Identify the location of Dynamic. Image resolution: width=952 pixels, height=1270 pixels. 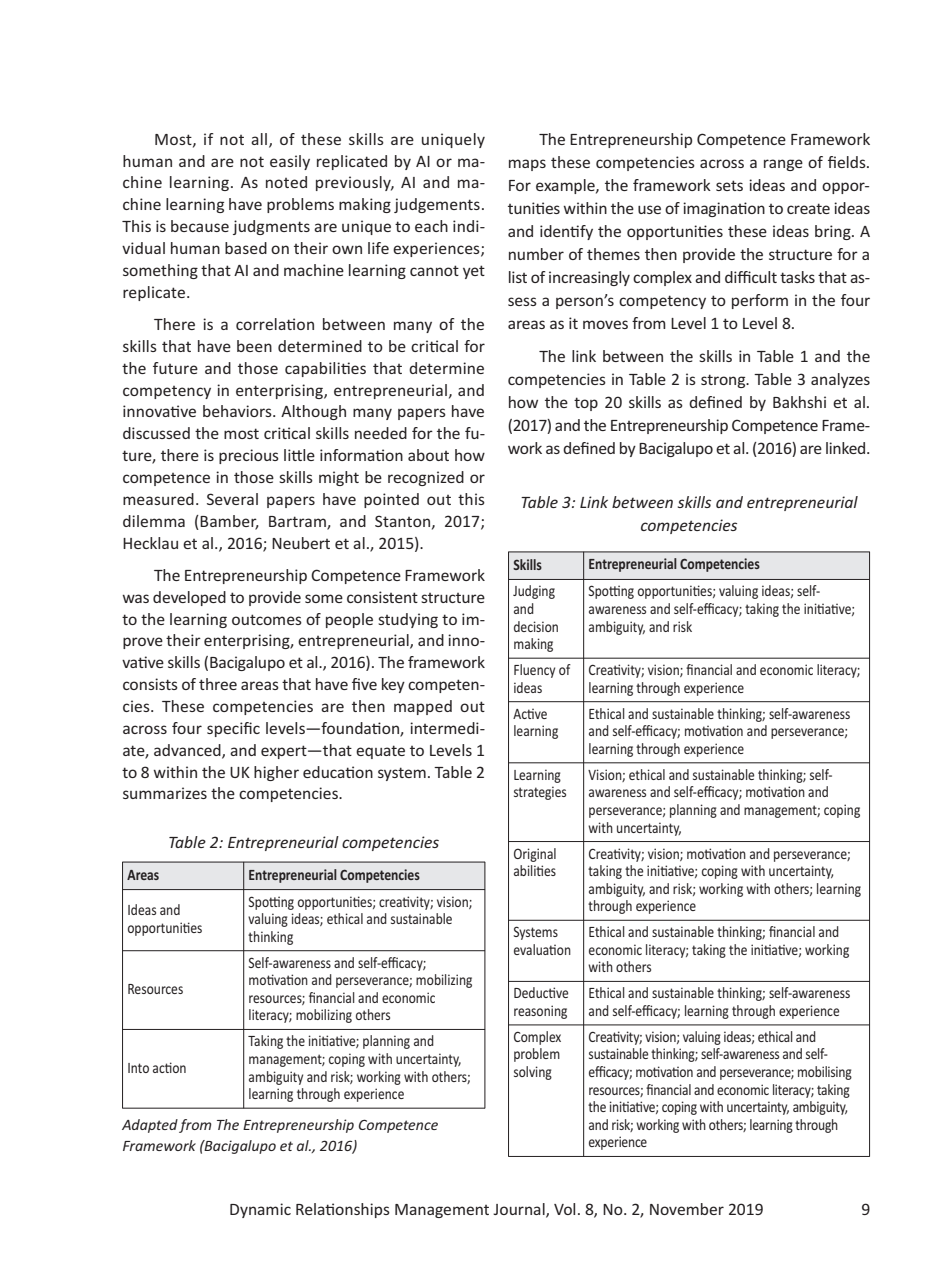
(260, 1210).
